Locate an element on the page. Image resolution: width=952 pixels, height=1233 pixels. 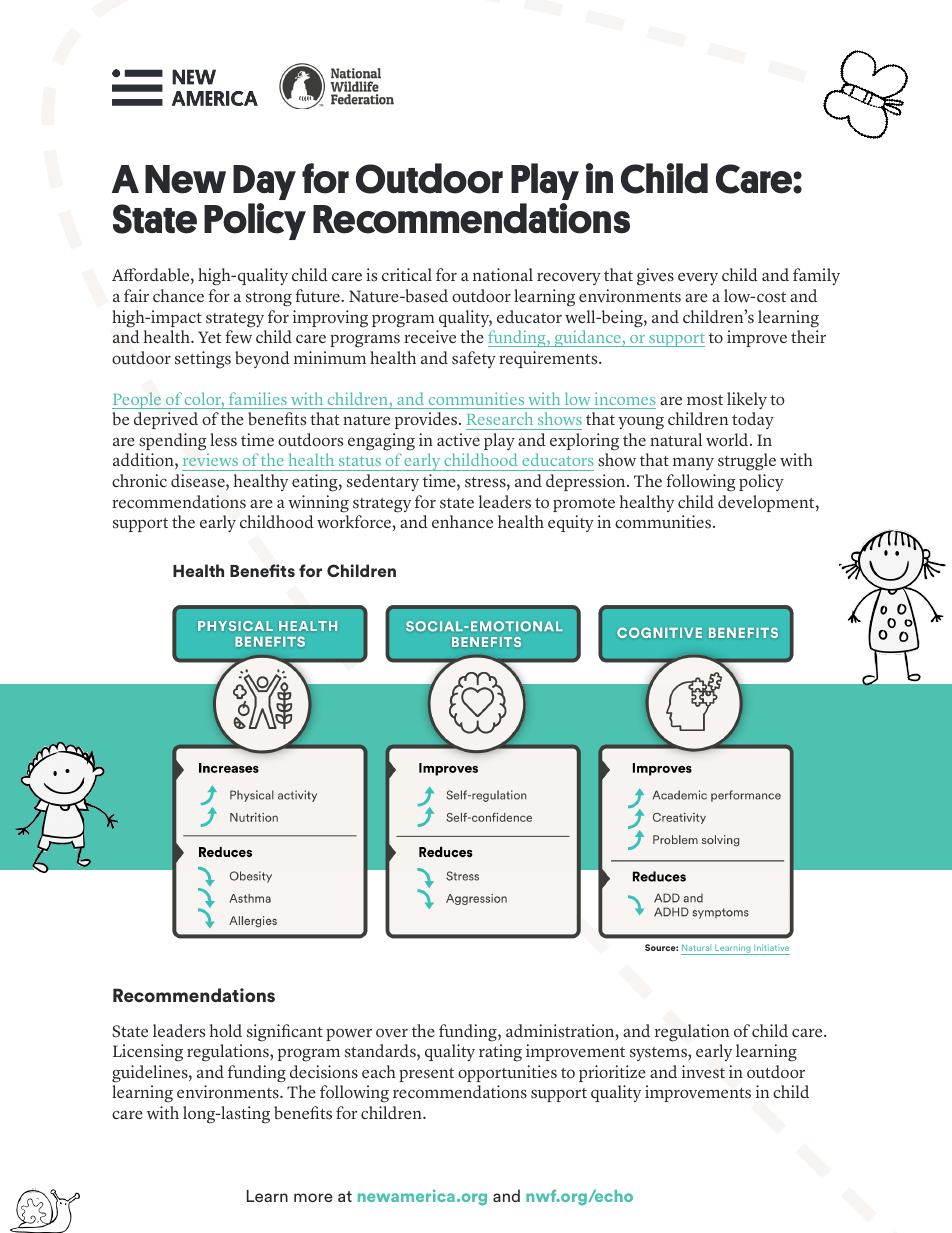
invest is located at coordinates (703, 1072).
